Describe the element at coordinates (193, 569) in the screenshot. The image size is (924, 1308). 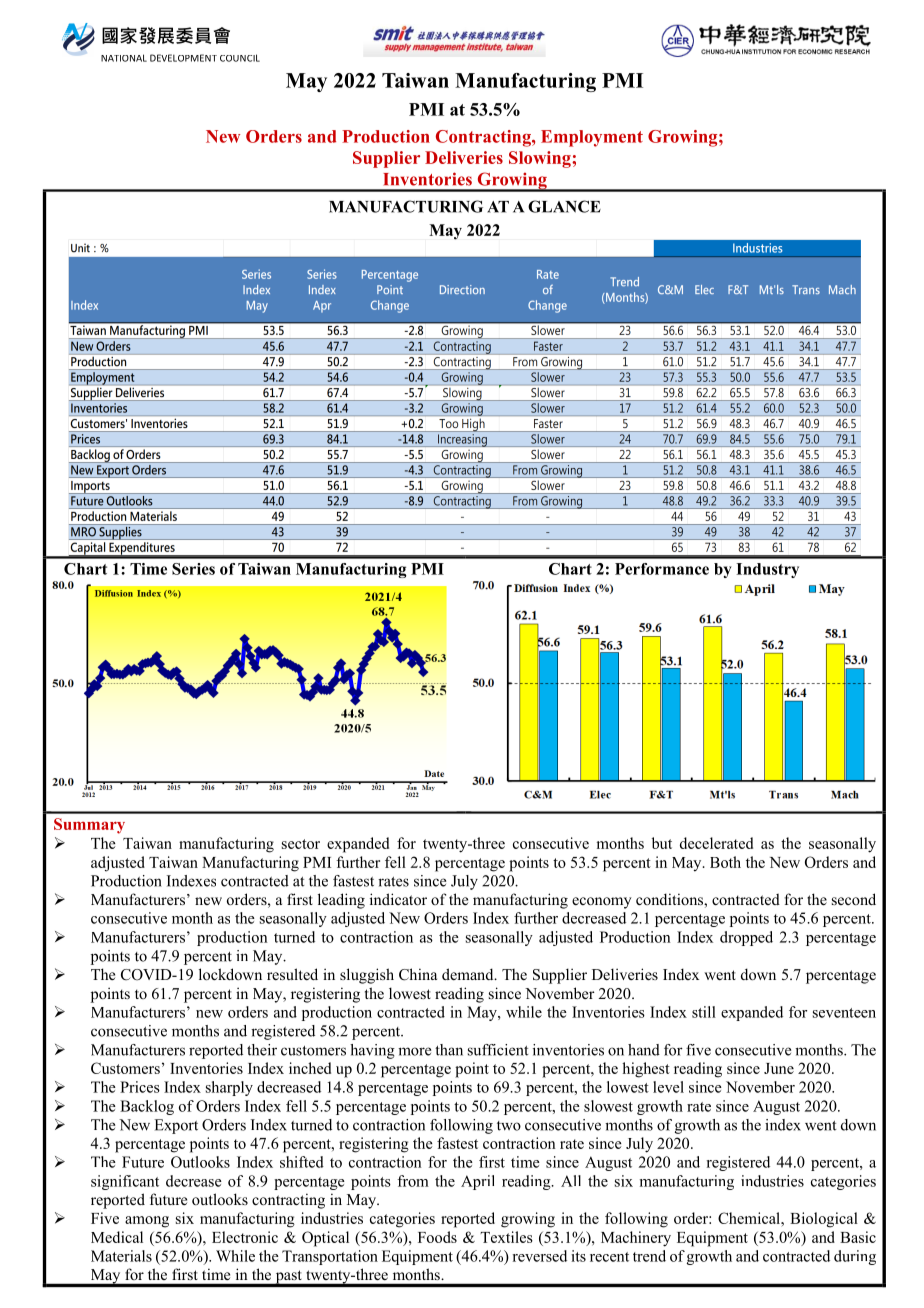
I see `Series` at that location.
